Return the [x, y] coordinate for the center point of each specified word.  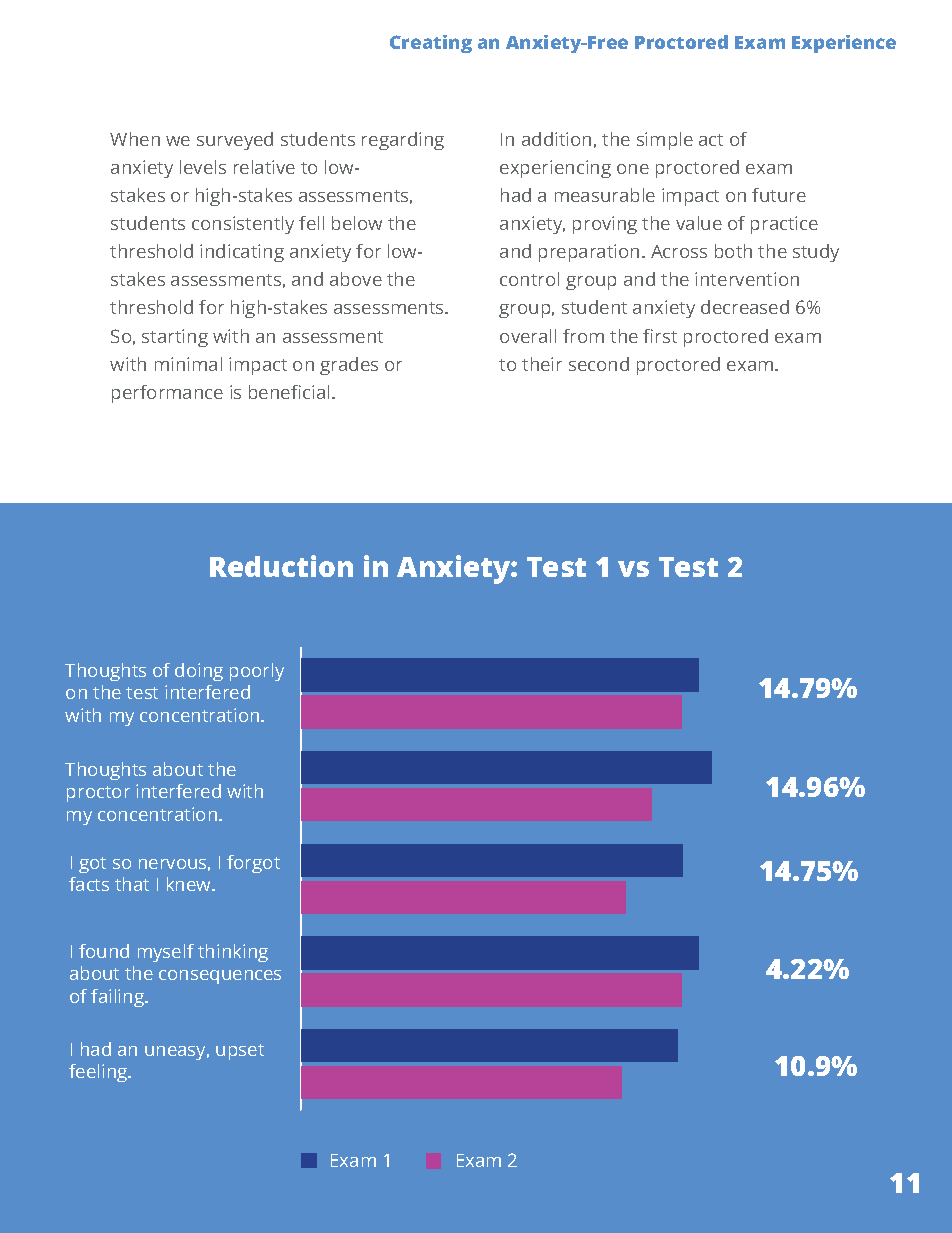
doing [199, 672]
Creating [431, 44]
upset [240, 1052]
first [660, 336]
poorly [257, 672]
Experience [844, 44]
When [135, 139]
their [542, 364]
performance [167, 394]
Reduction [281, 566]
